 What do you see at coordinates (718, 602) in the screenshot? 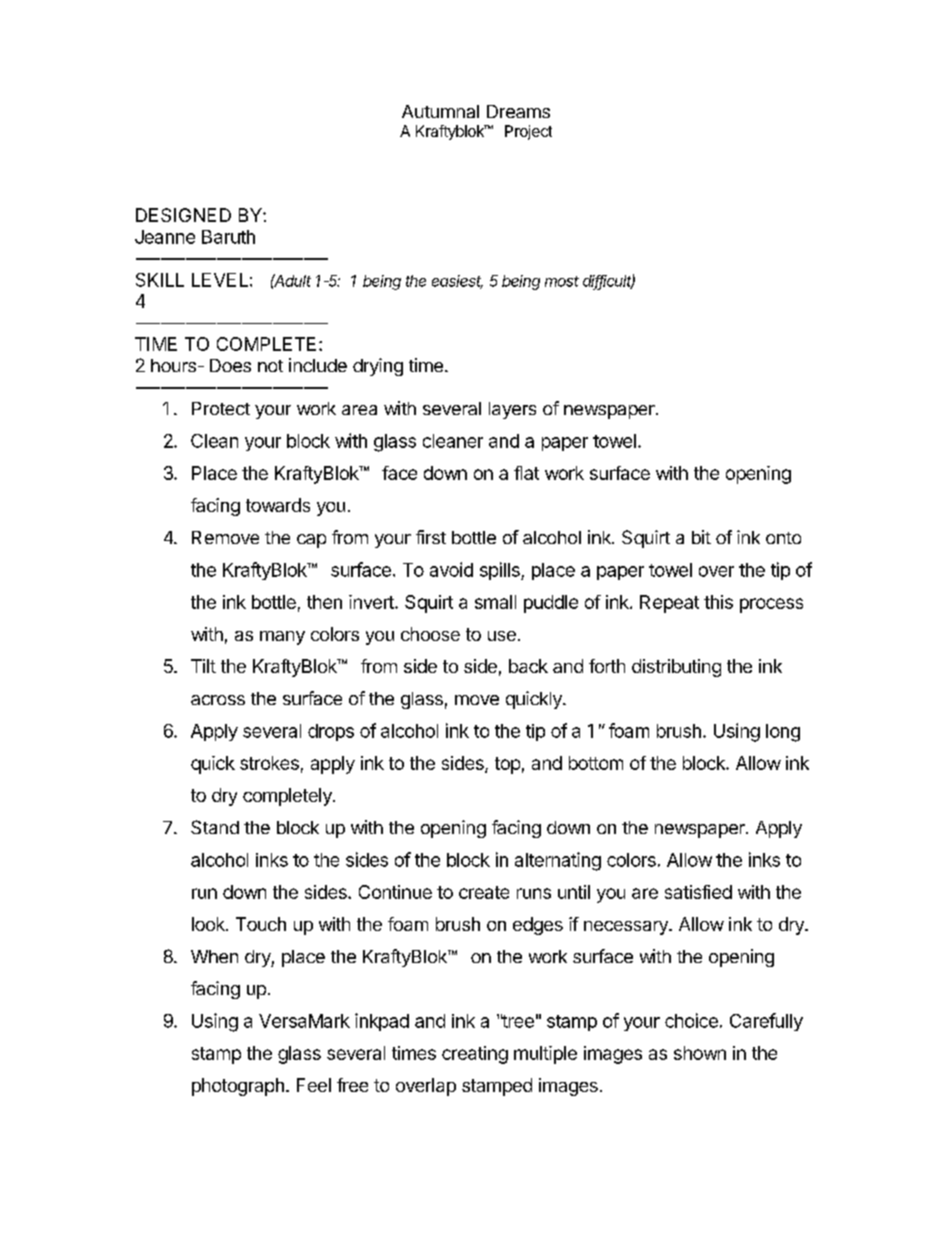
I see `this` at bounding box center [718, 602].
